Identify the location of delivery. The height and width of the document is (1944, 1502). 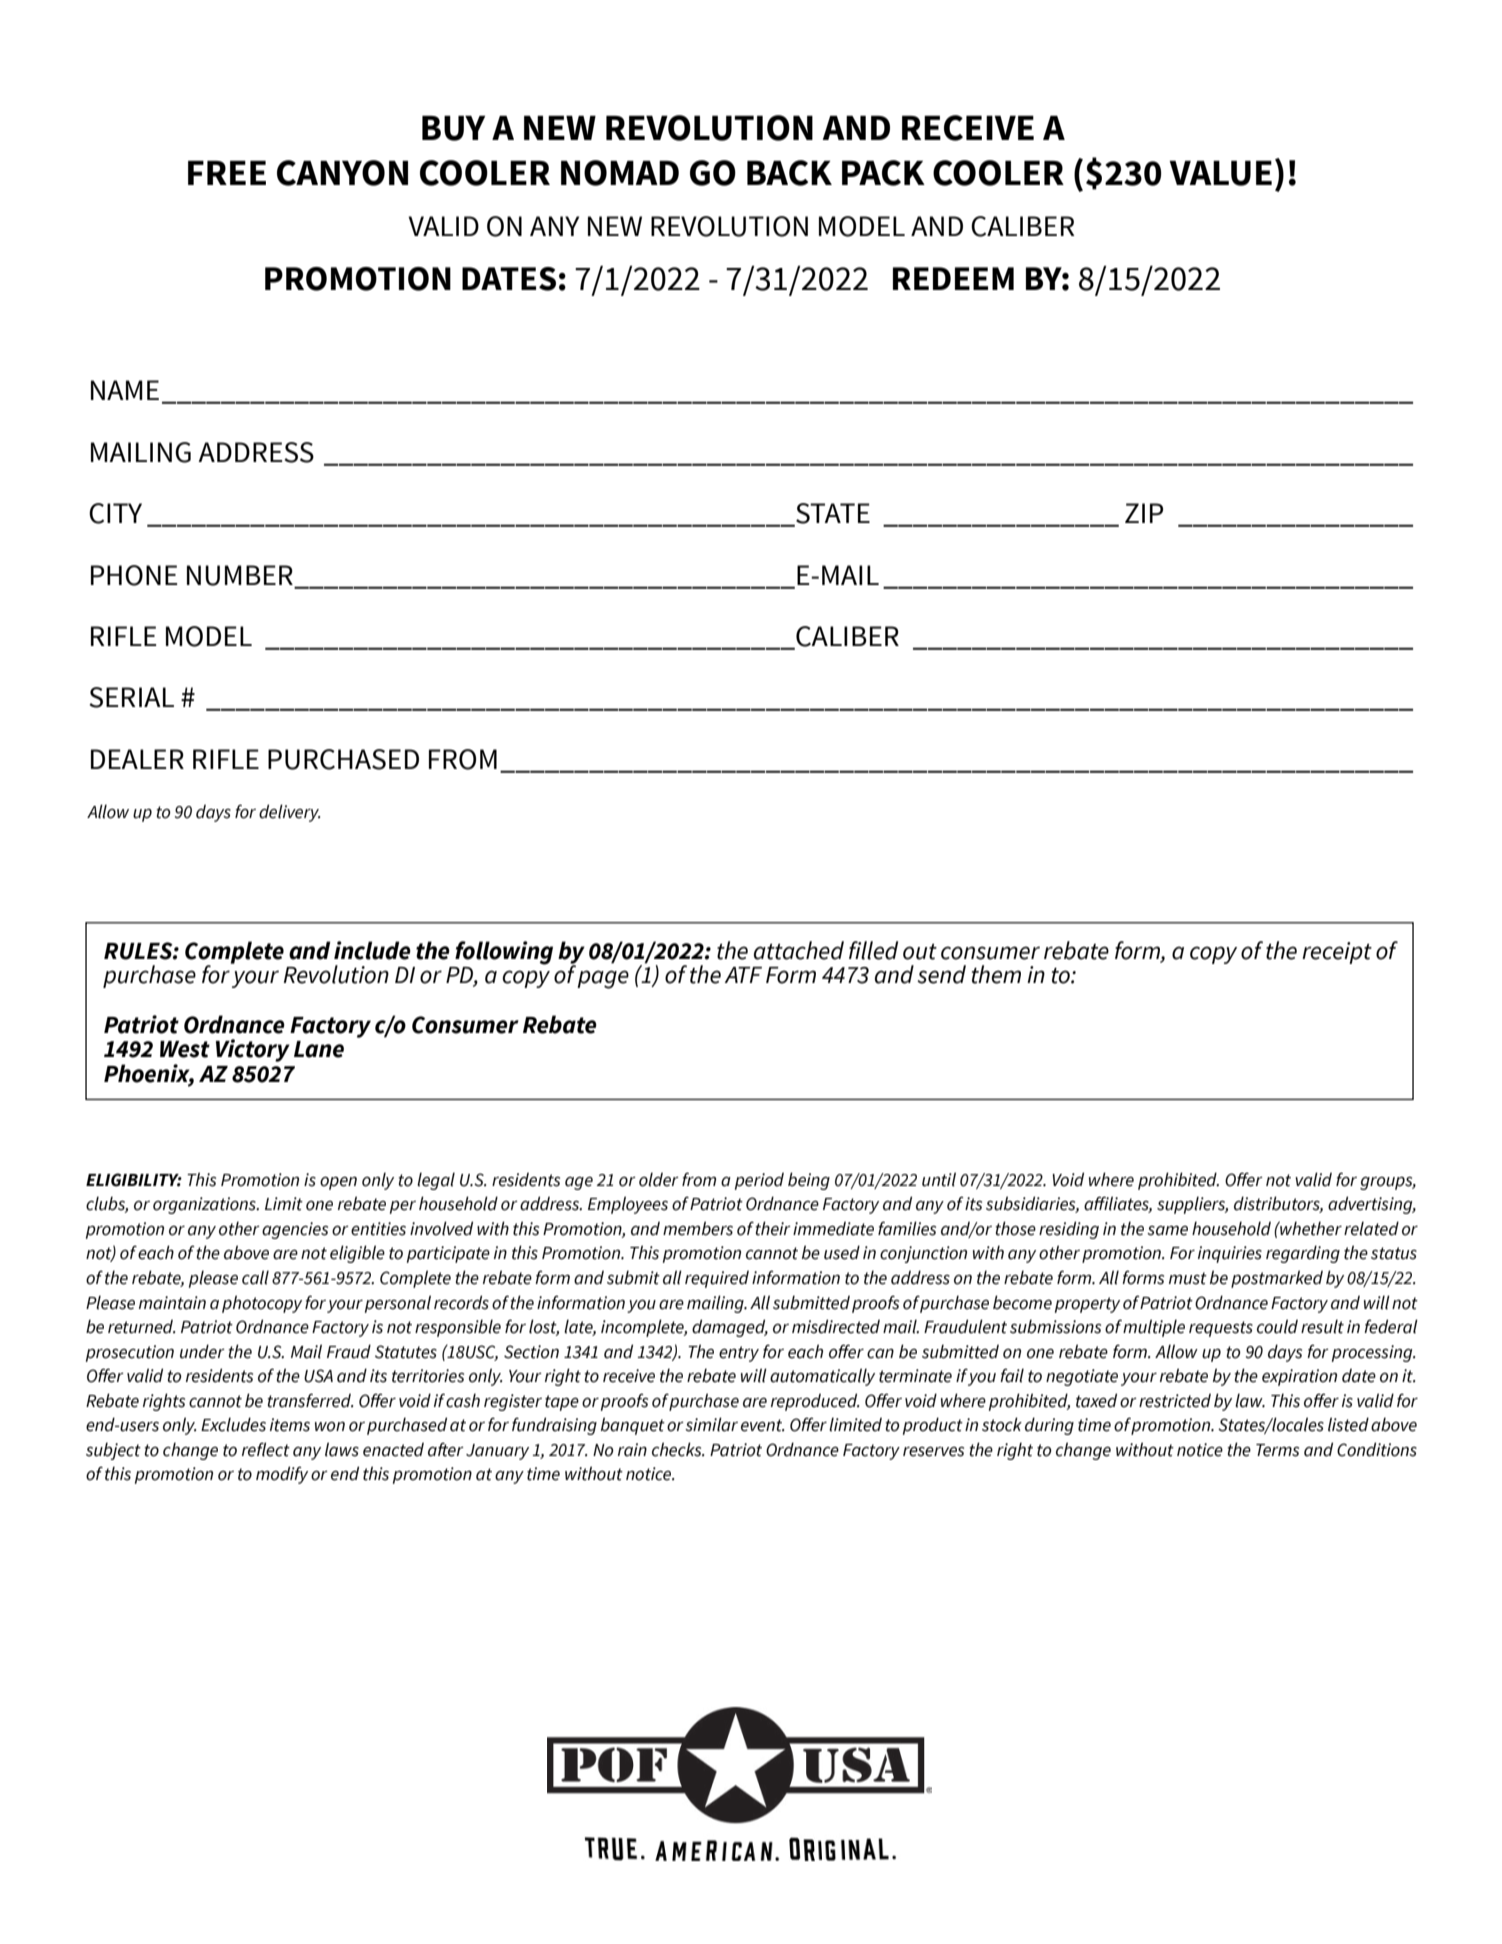
(289, 813).
